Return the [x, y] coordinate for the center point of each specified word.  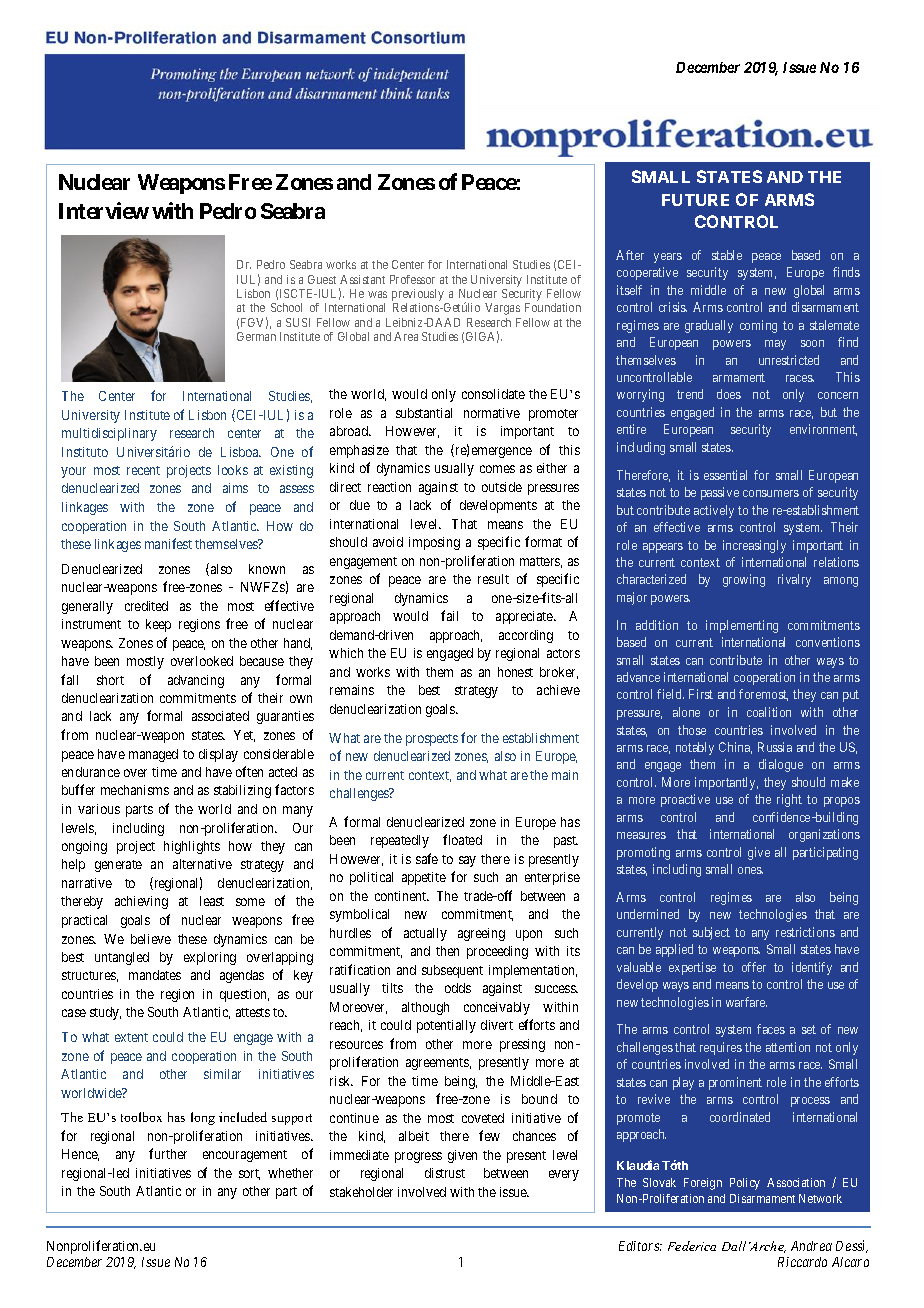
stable [727, 255]
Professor [412, 279]
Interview [104, 210]
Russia [775, 747]
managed [153, 755]
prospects [432, 740]
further [168, 1153]
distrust [445, 1173]
